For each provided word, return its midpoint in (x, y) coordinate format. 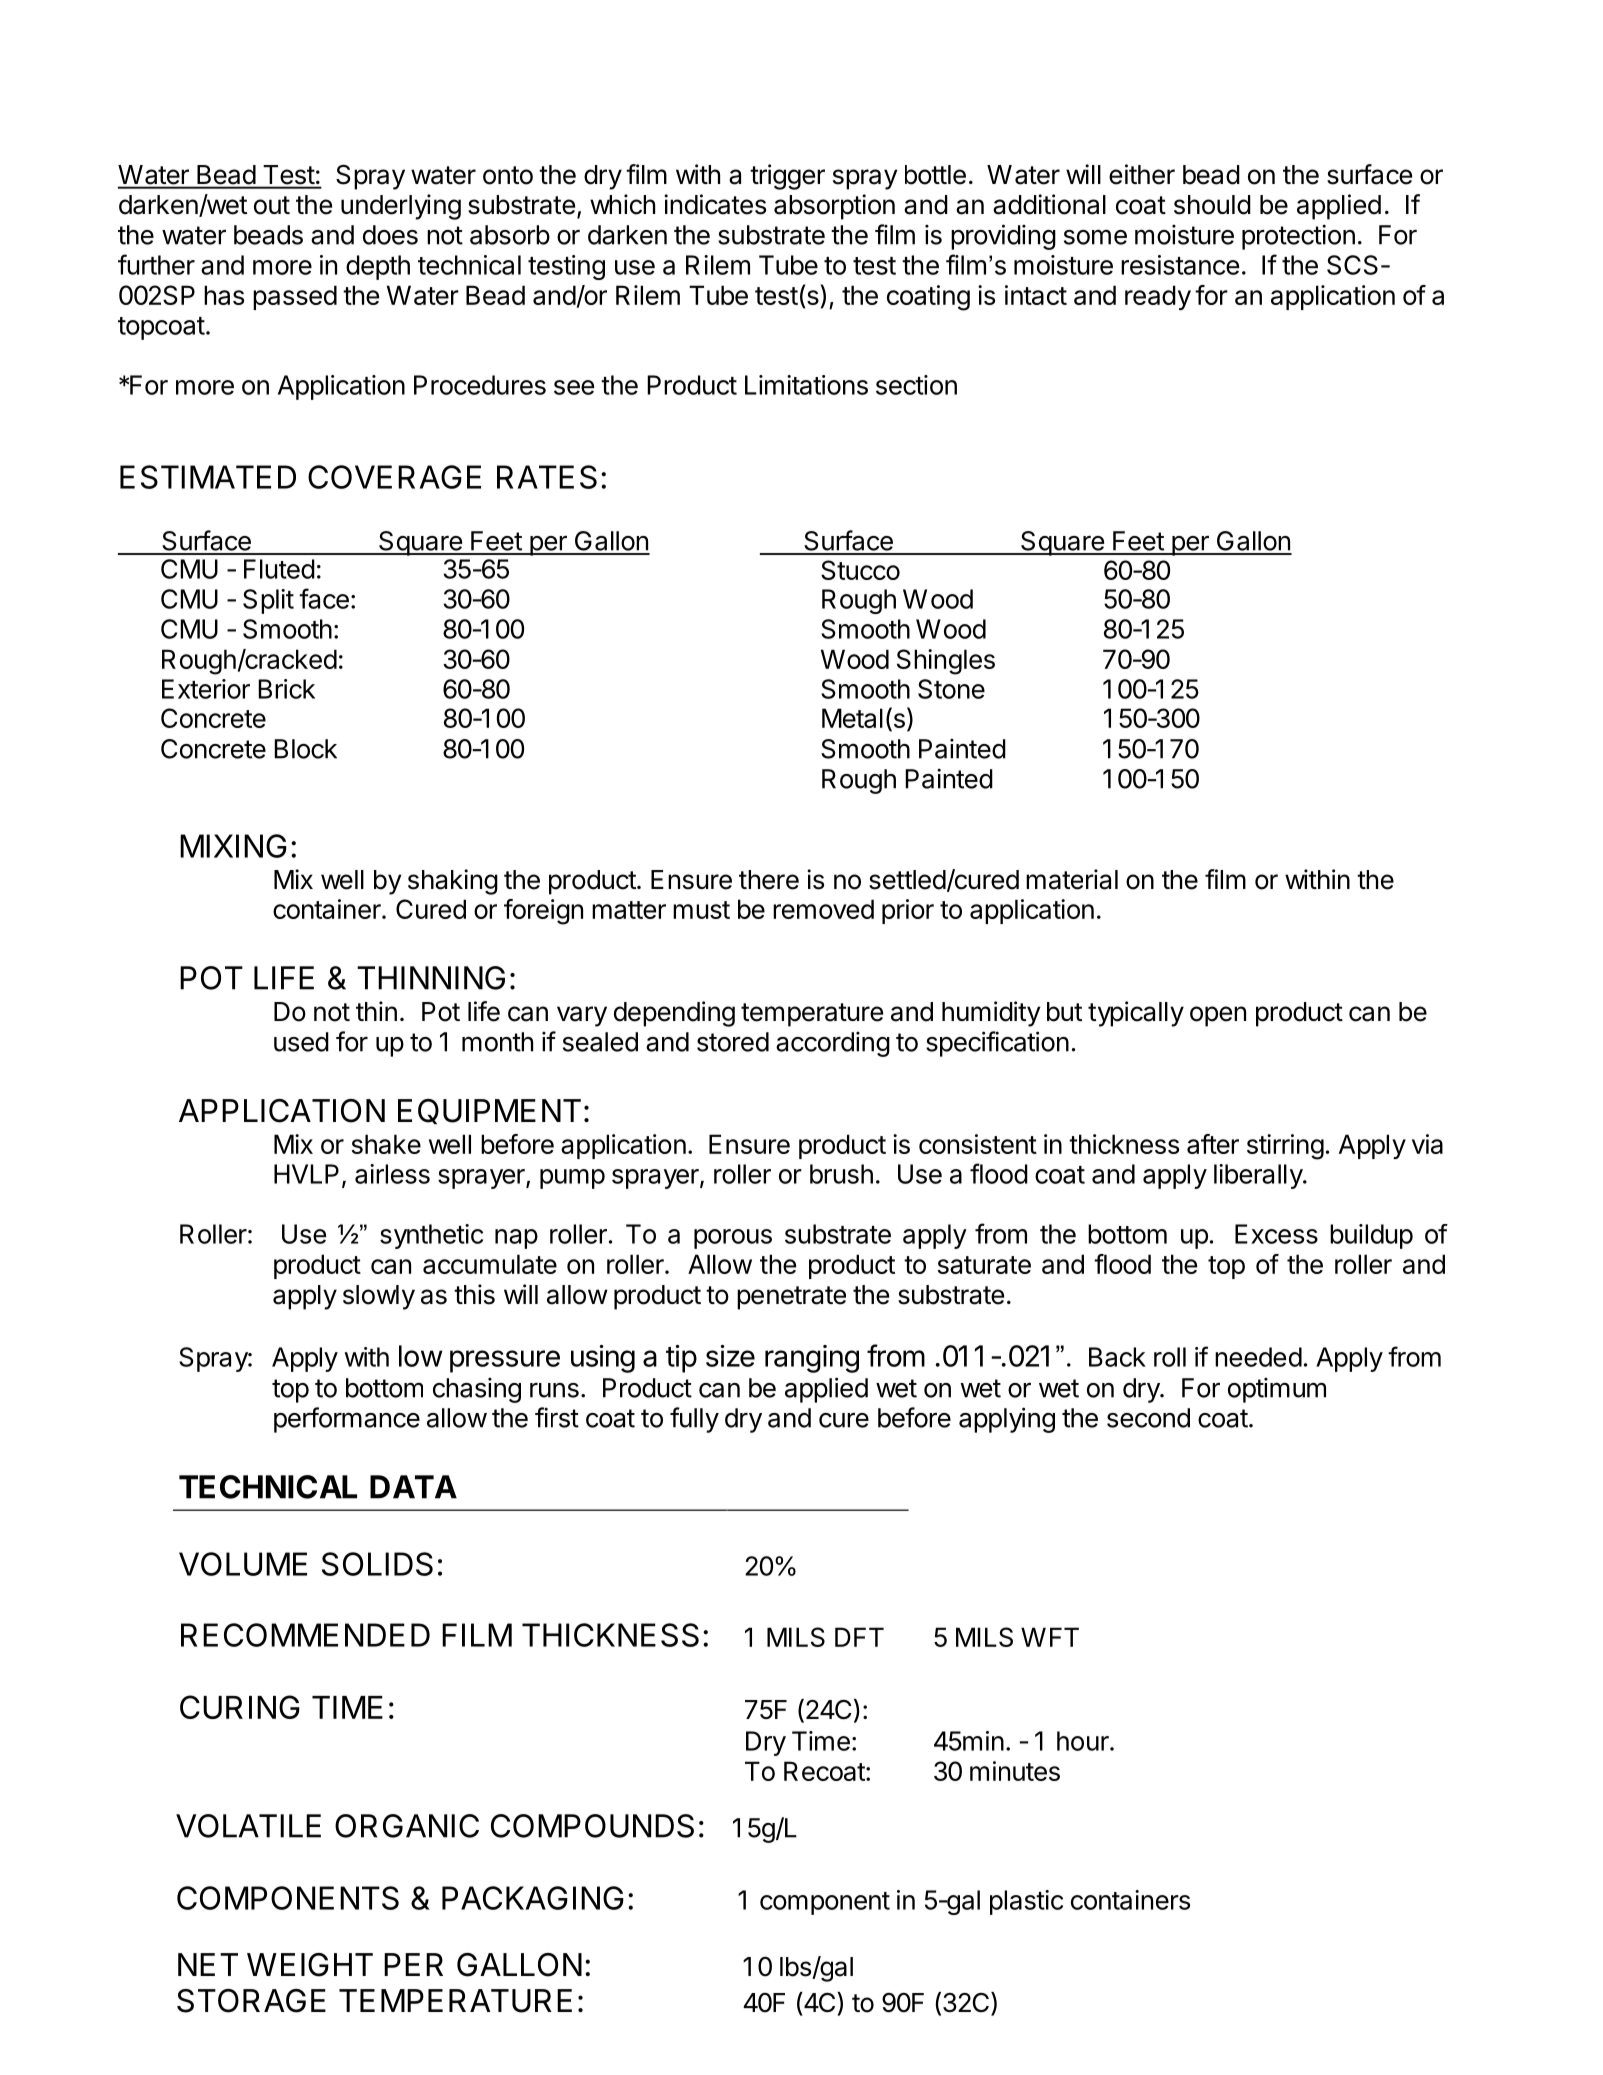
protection (1298, 237)
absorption (834, 207)
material (1072, 879)
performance (347, 1420)
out (272, 205)
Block (305, 749)
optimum (1277, 1390)
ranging (812, 1359)
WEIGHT (310, 1965)
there (769, 880)
